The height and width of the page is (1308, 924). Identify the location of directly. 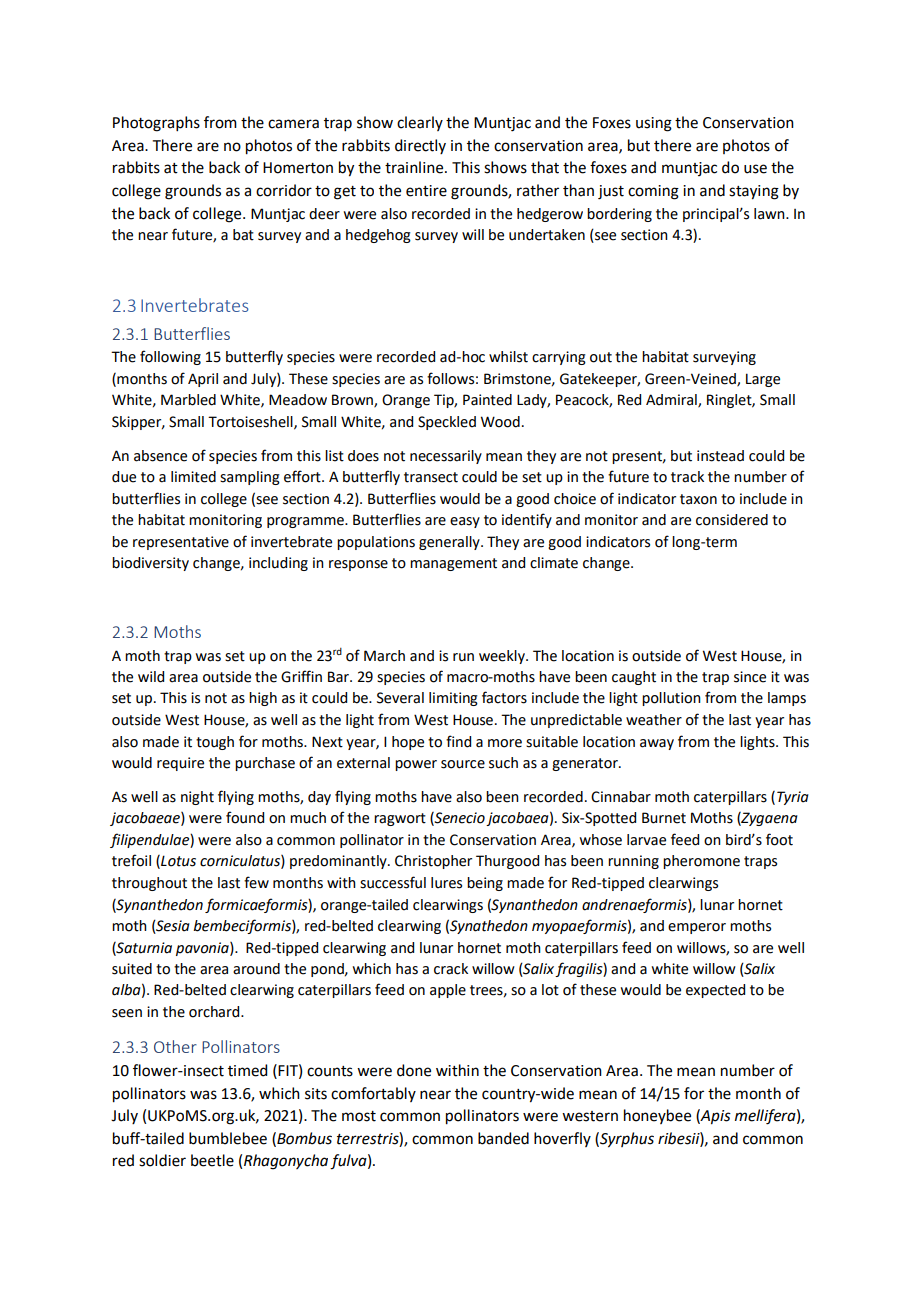
(420, 146).
